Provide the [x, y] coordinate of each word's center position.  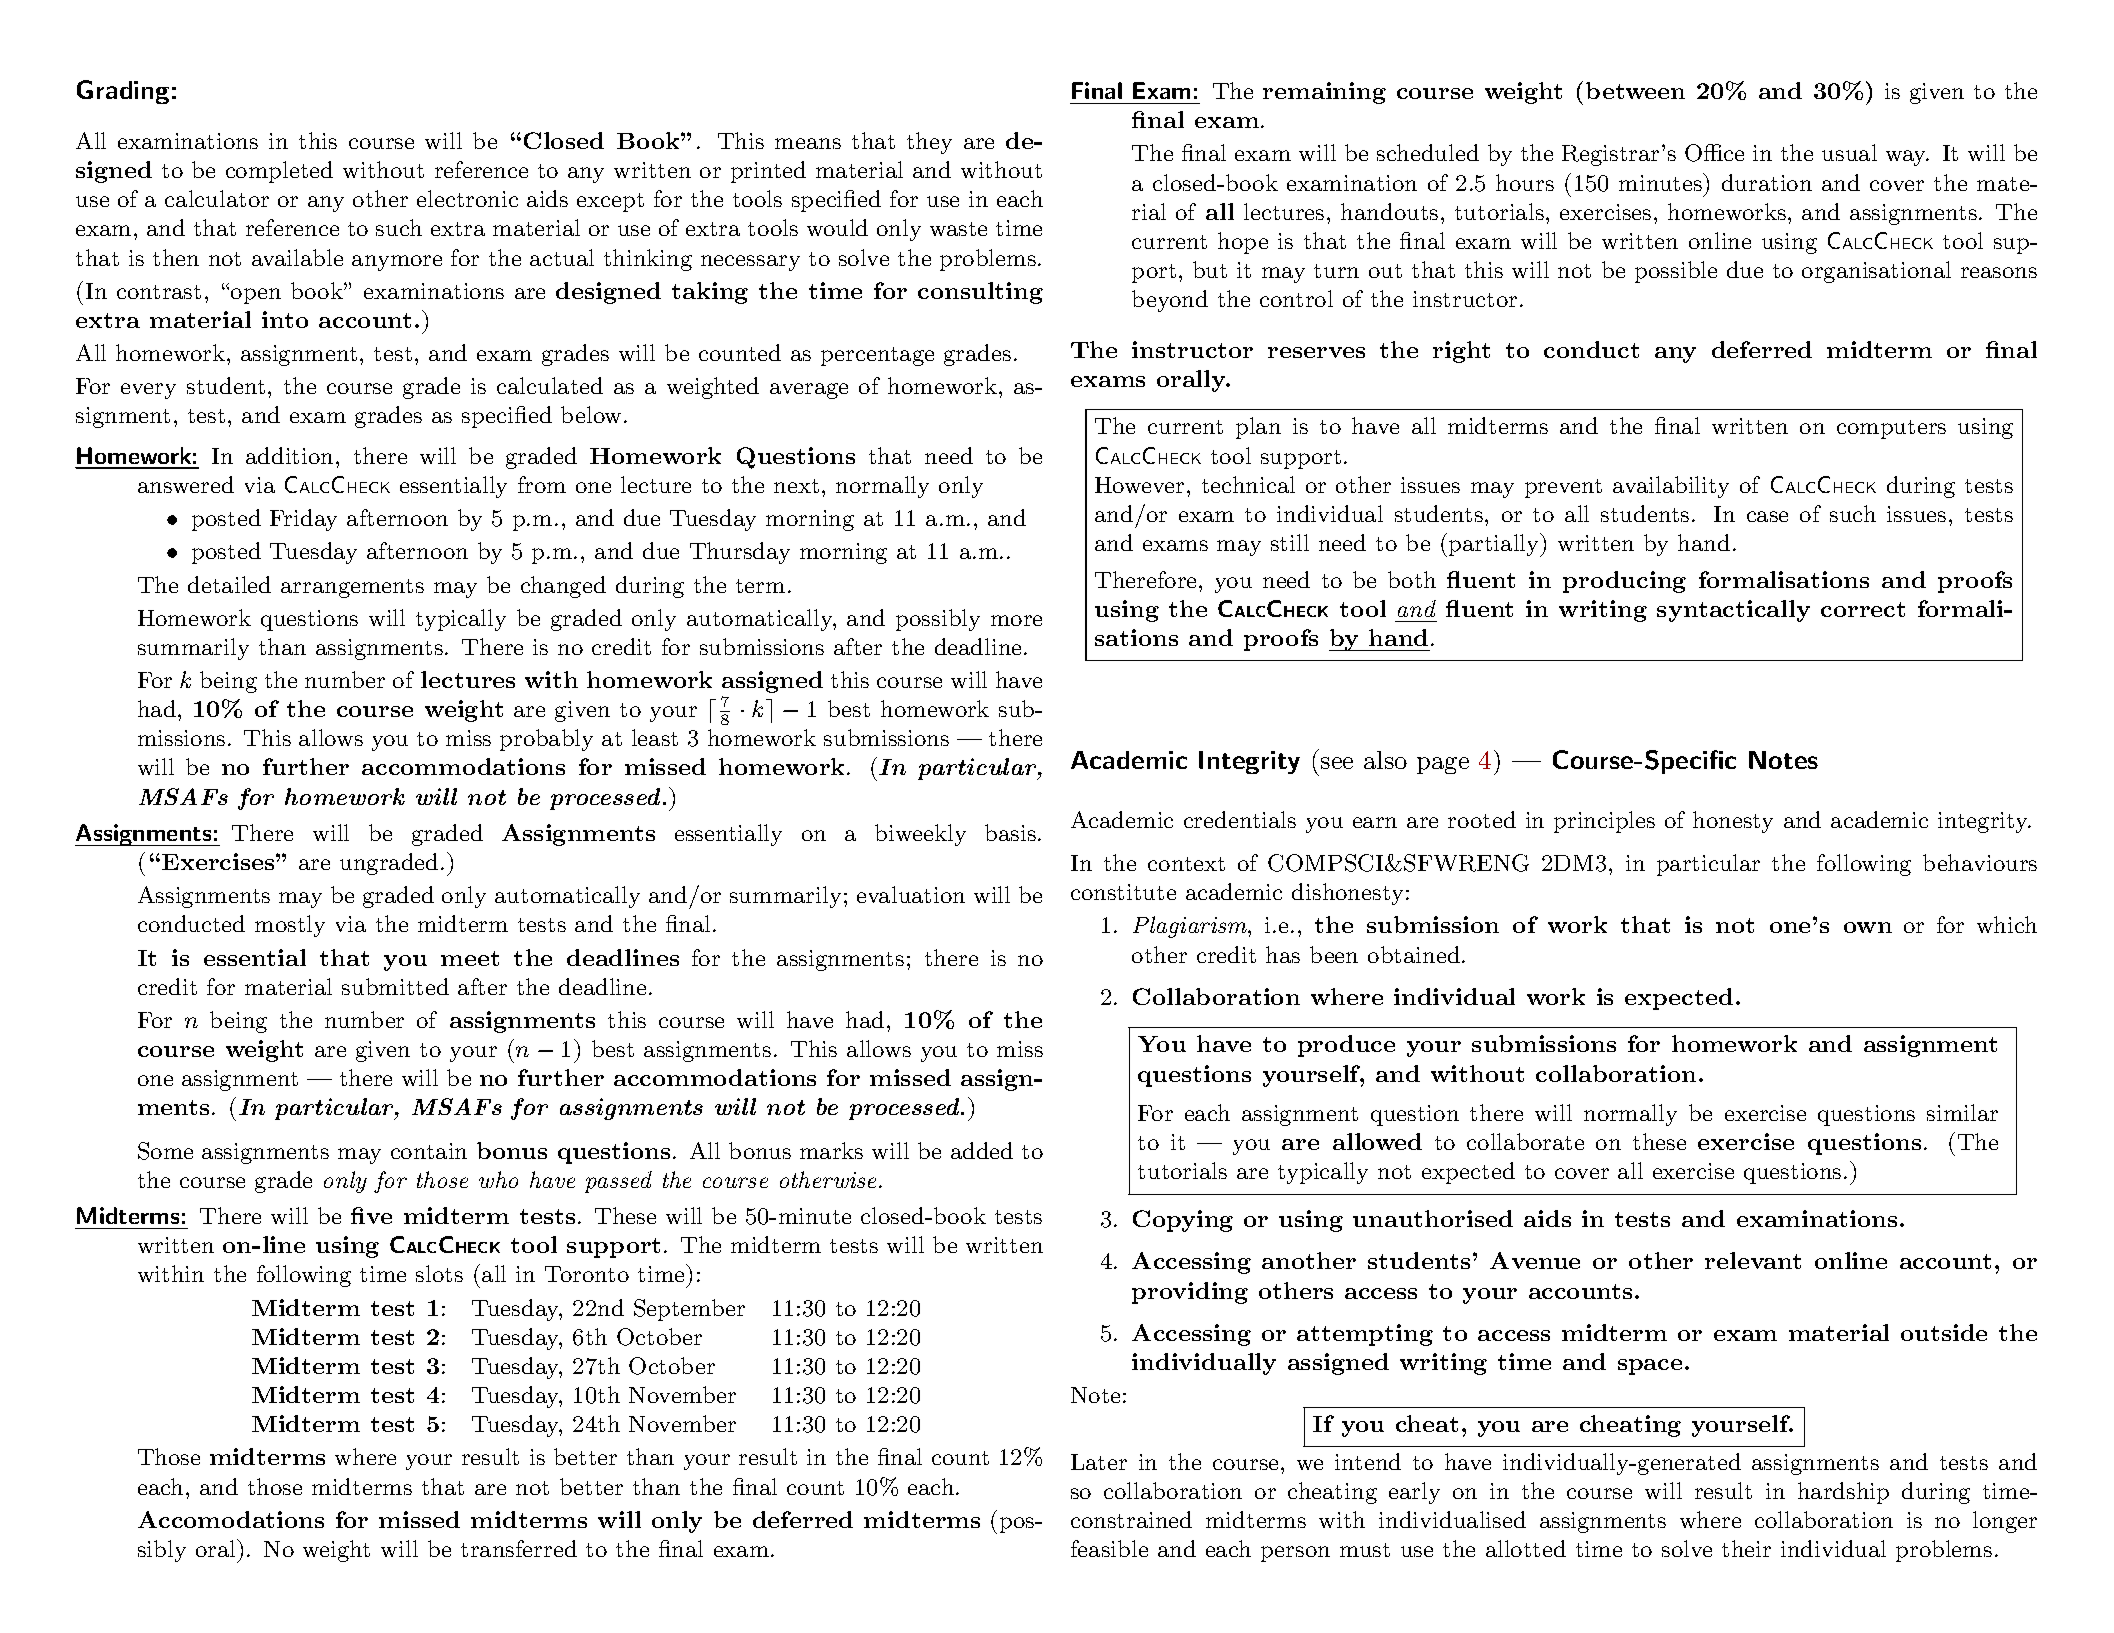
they [929, 143]
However [1139, 485]
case [1767, 516]
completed [279, 172]
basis [1010, 832]
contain [429, 1151]
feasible [1109, 1548]
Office [1714, 153]
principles [1604, 822]
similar [1962, 1112]
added [982, 1150]
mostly [290, 926]
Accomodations [231, 1519]
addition [289, 455]
